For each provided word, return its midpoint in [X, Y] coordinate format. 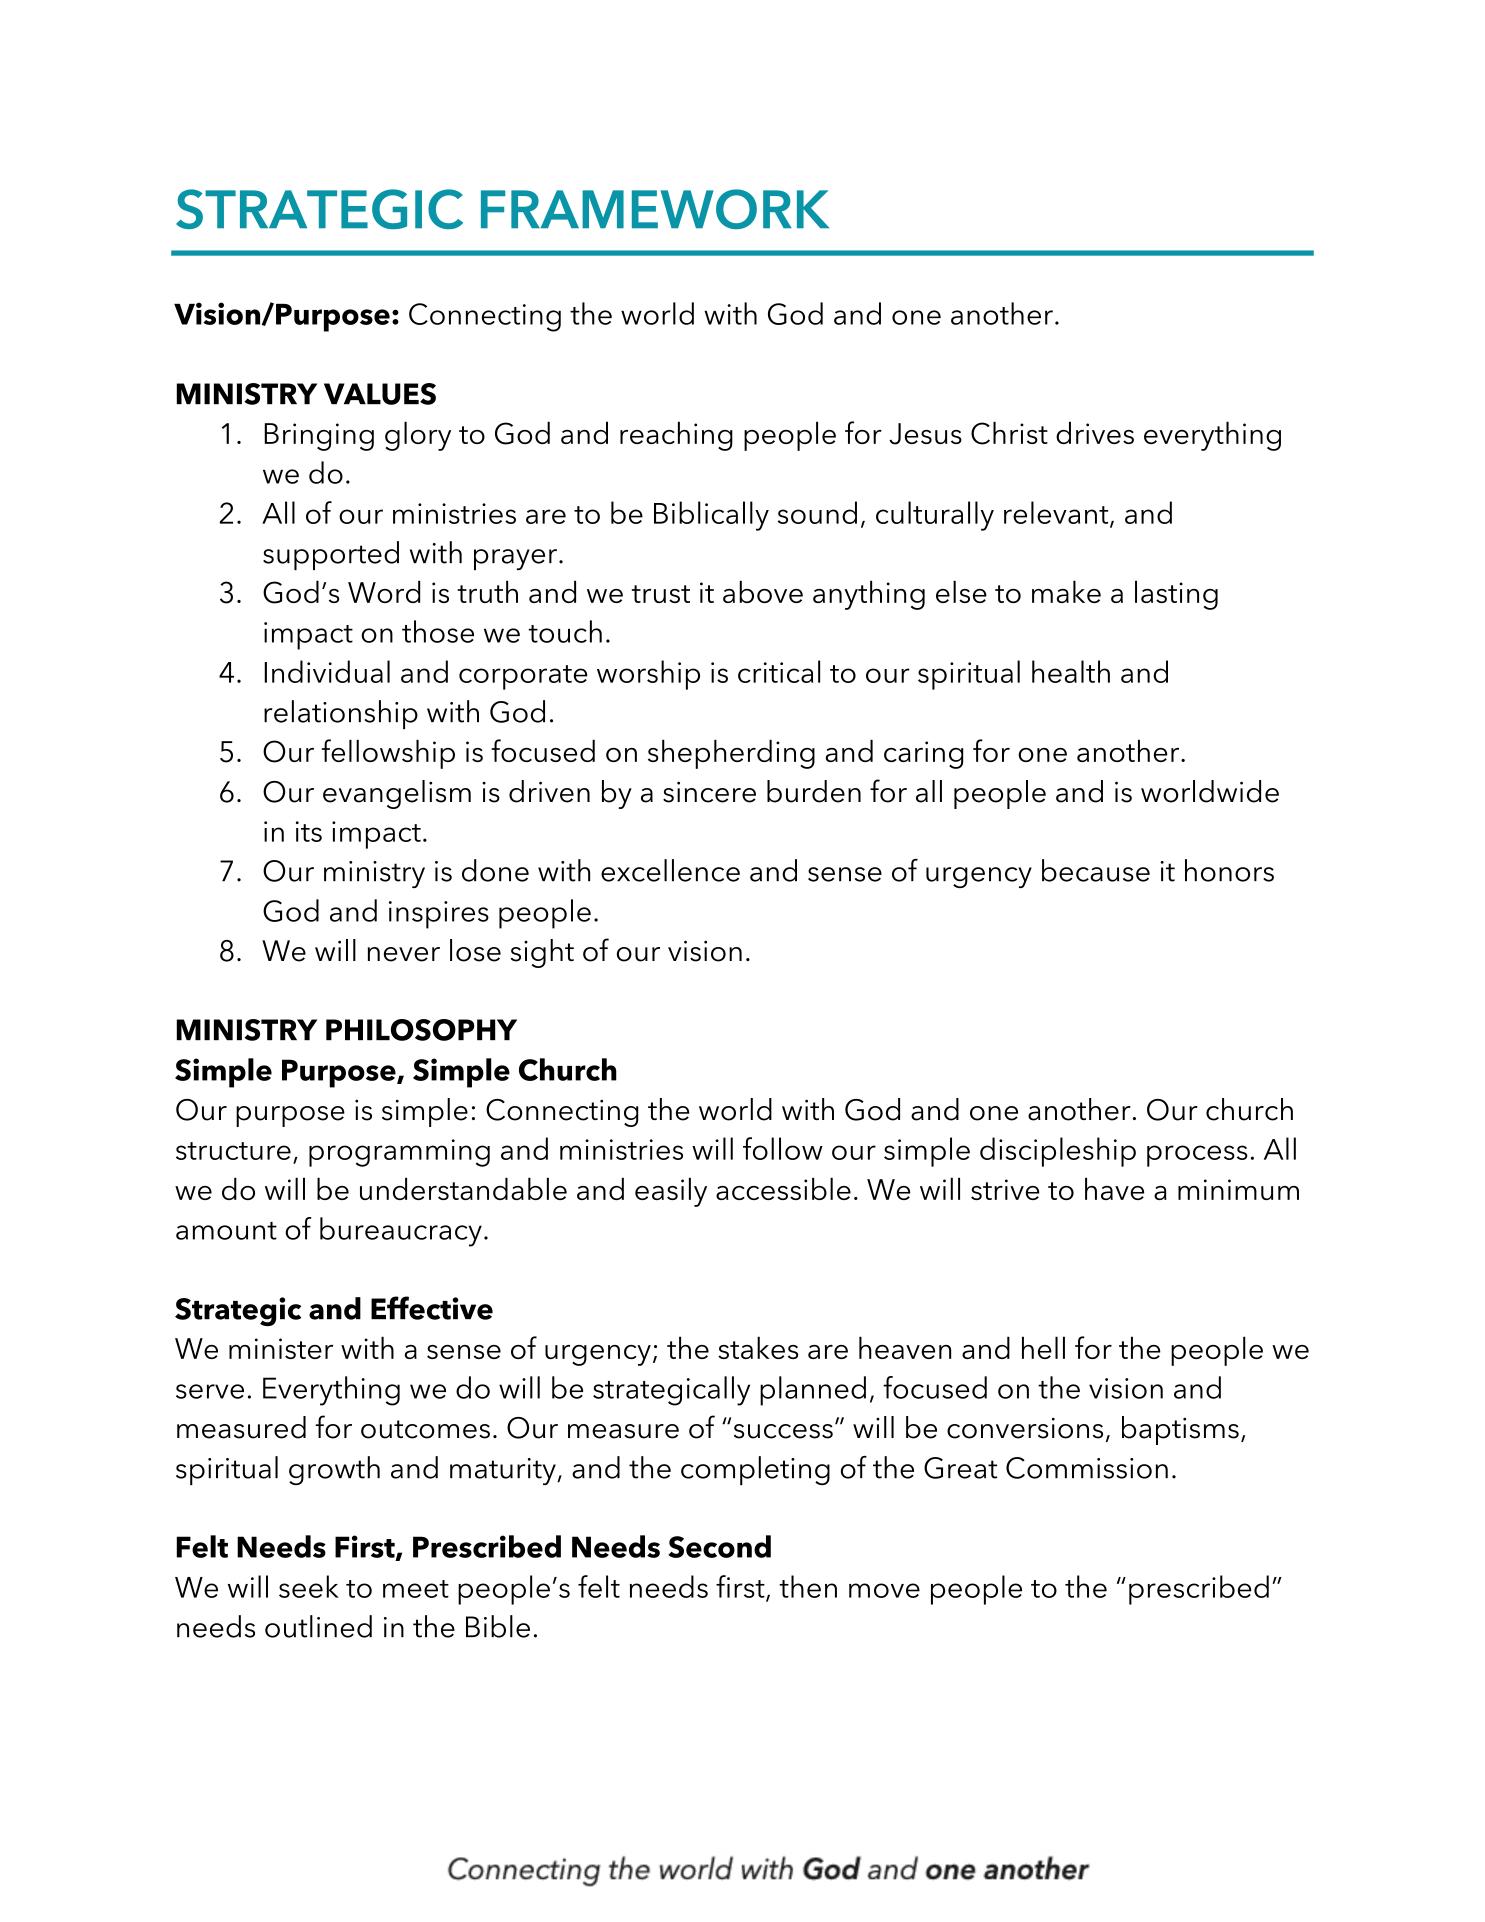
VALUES [380, 394]
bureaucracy [401, 1232]
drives [1095, 432]
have [1114, 1188]
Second [719, 1546]
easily [671, 1192]
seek [309, 1586]
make [1066, 591]
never [404, 954]
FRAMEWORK [655, 209]
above [763, 591]
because [1096, 870]
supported [331, 555]
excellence [670, 870]
